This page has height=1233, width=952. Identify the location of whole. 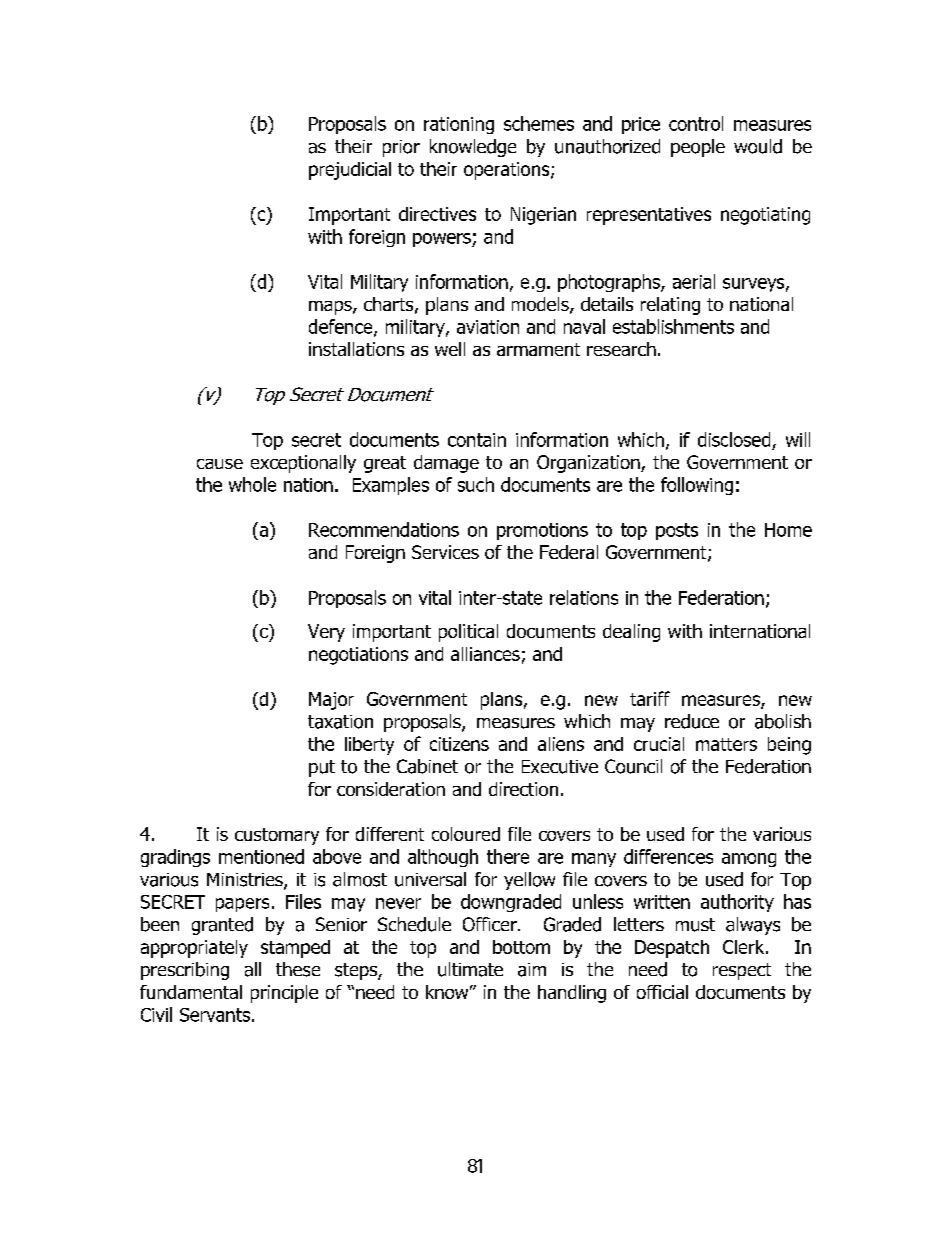
(252, 484).
